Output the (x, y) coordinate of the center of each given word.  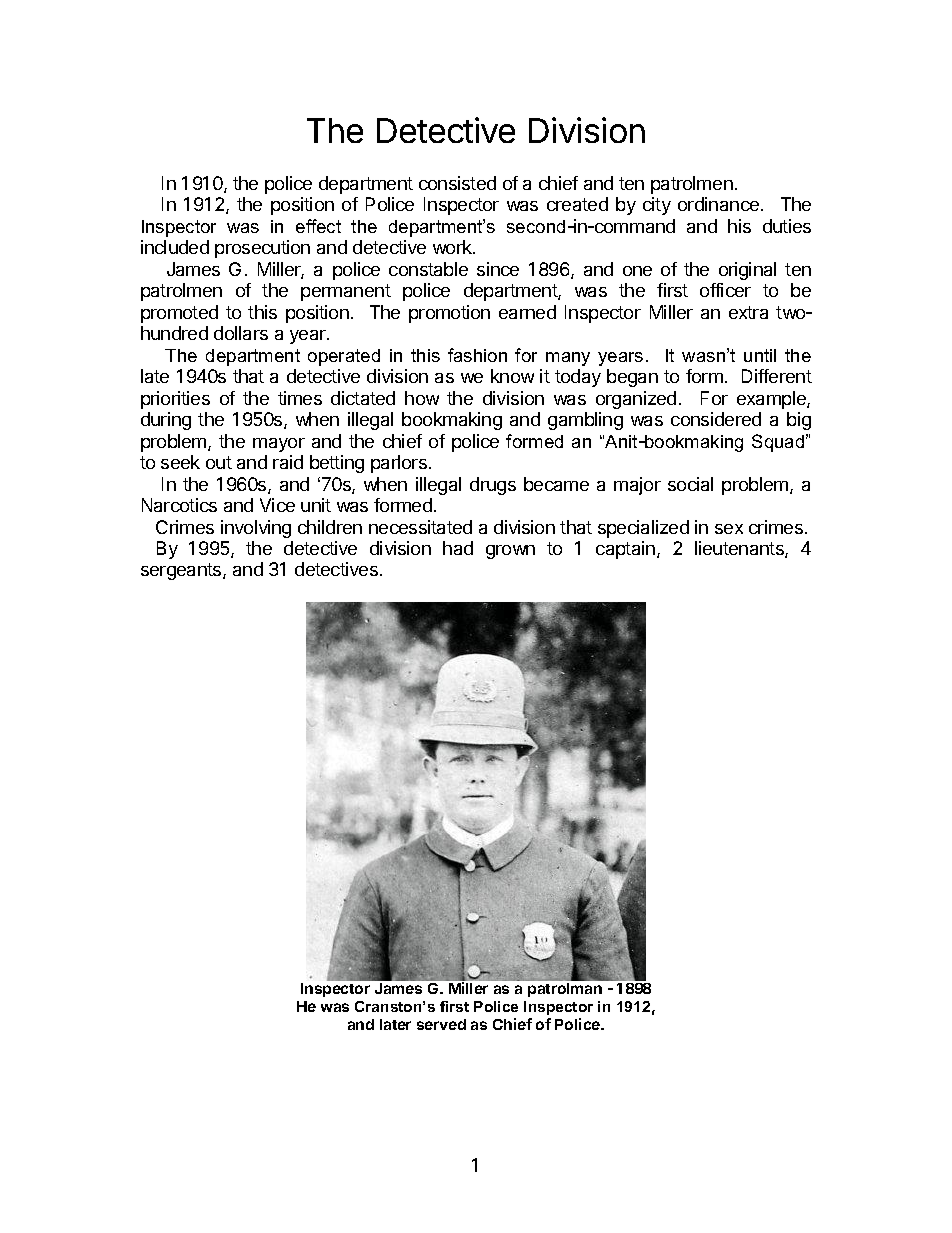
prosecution (262, 249)
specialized (643, 529)
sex (729, 529)
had (458, 548)
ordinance (718, 204)
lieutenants (740, 549)
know (512, 376)
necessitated (420, 527)
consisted (457, 183)
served (441, 1024)
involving (256, 529)
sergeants (182, 571)
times (300, 398)
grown (510, 552)
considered (716, 419)
